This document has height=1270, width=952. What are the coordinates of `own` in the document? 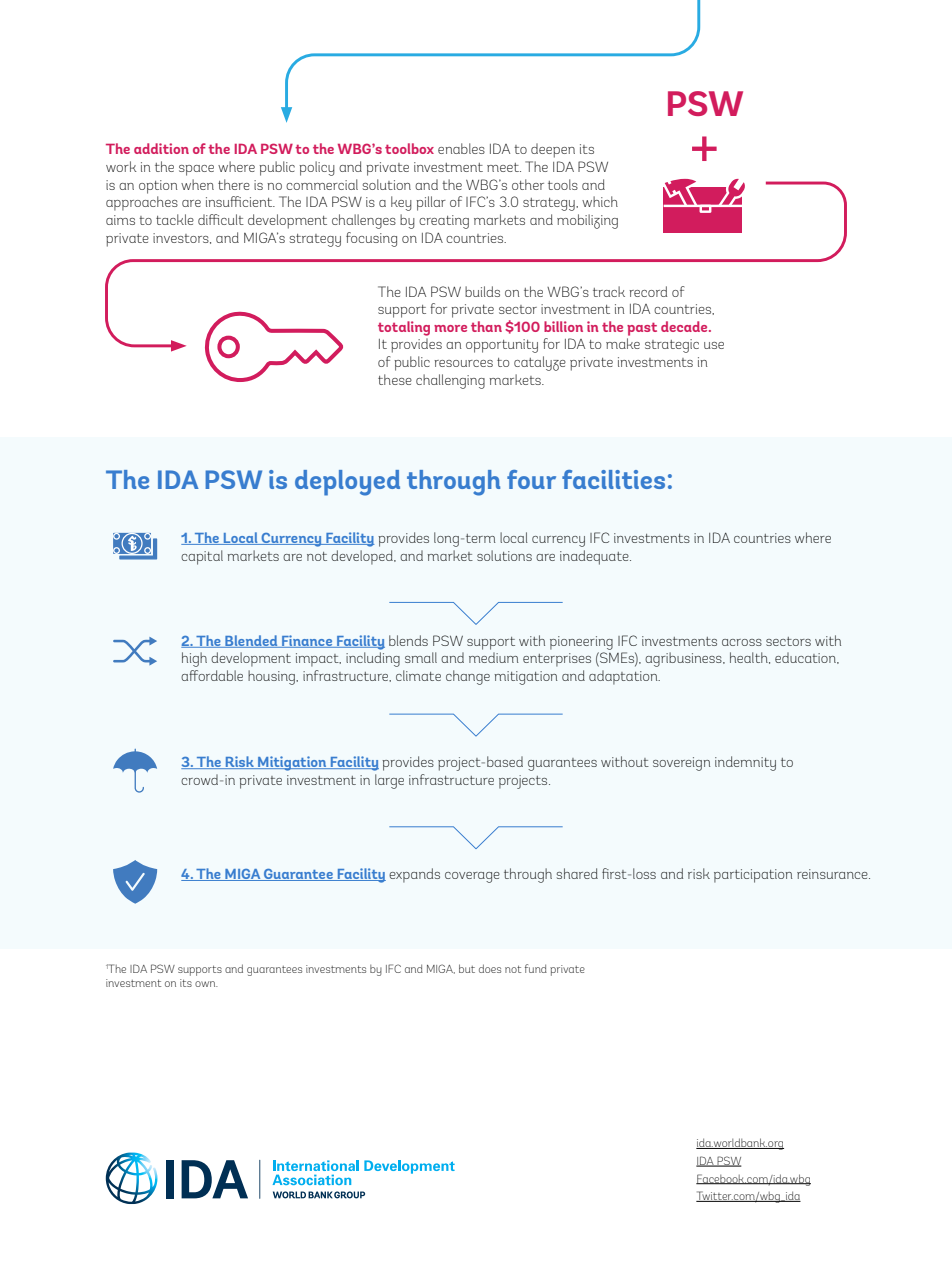 It's located at (206, 984).
